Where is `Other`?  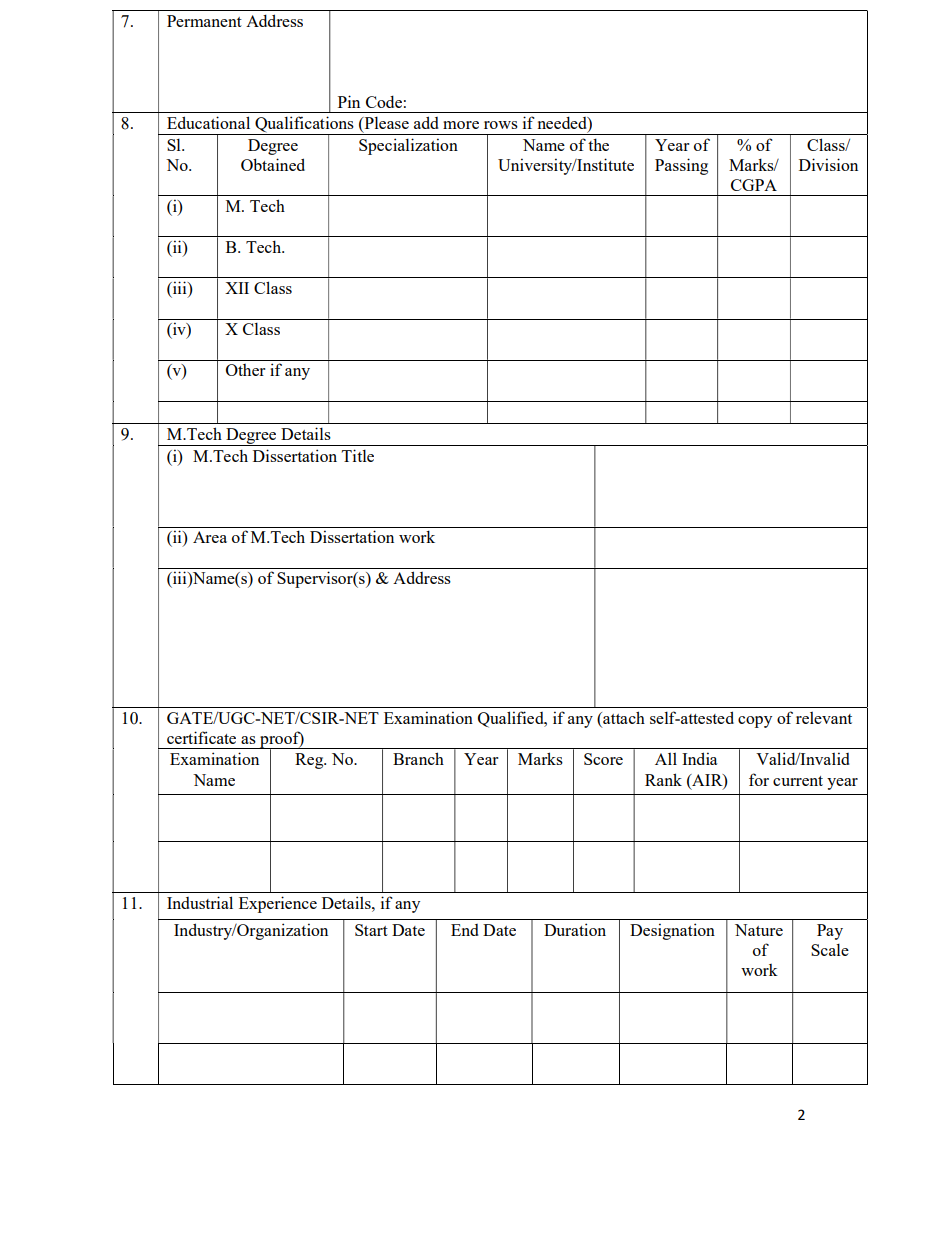
Other is located at coordinates (245, 370).
